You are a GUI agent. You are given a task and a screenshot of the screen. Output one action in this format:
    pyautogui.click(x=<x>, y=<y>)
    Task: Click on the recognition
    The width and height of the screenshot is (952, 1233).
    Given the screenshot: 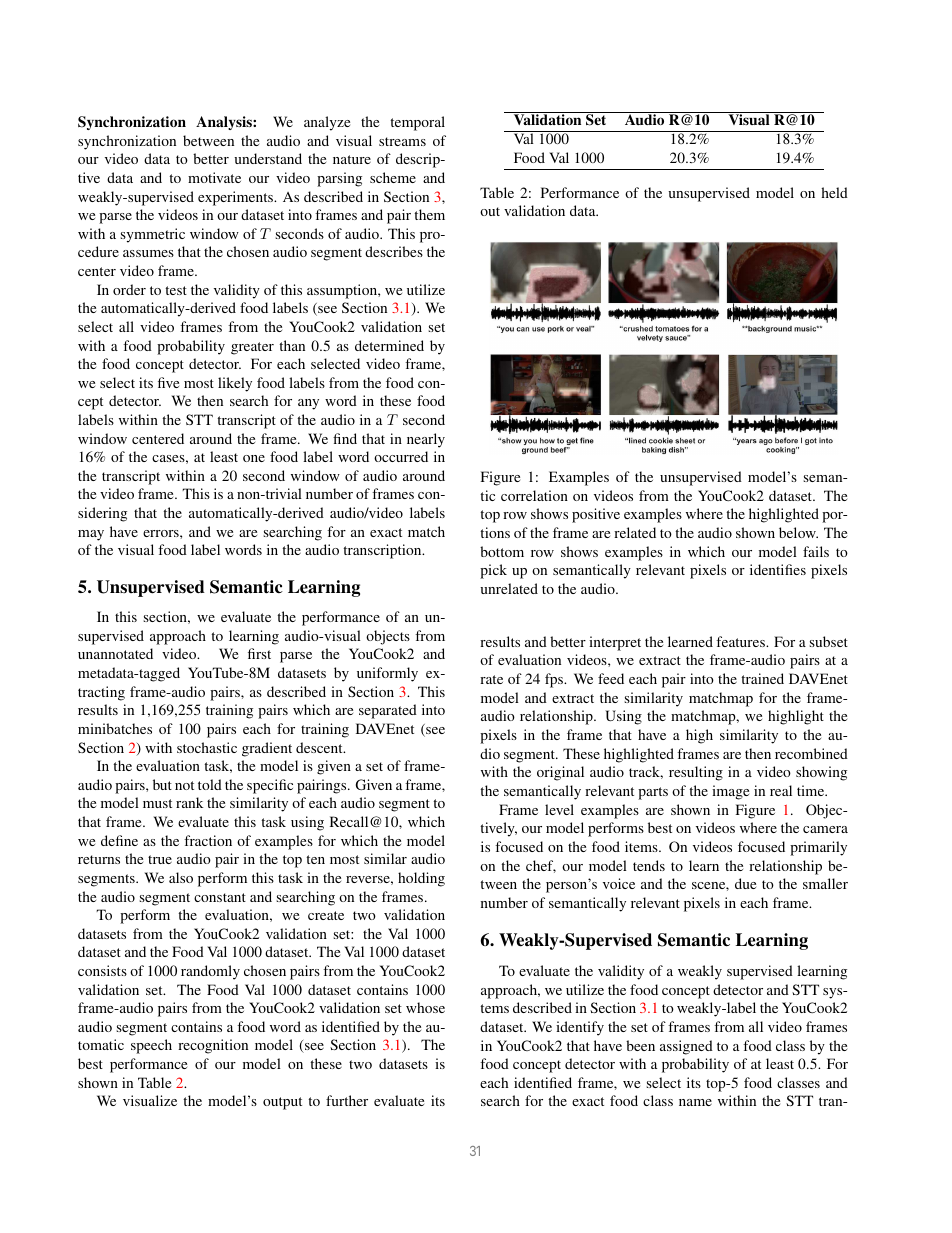 What is the action you would take?
    pyautogui.click(x=213, y=1046)
